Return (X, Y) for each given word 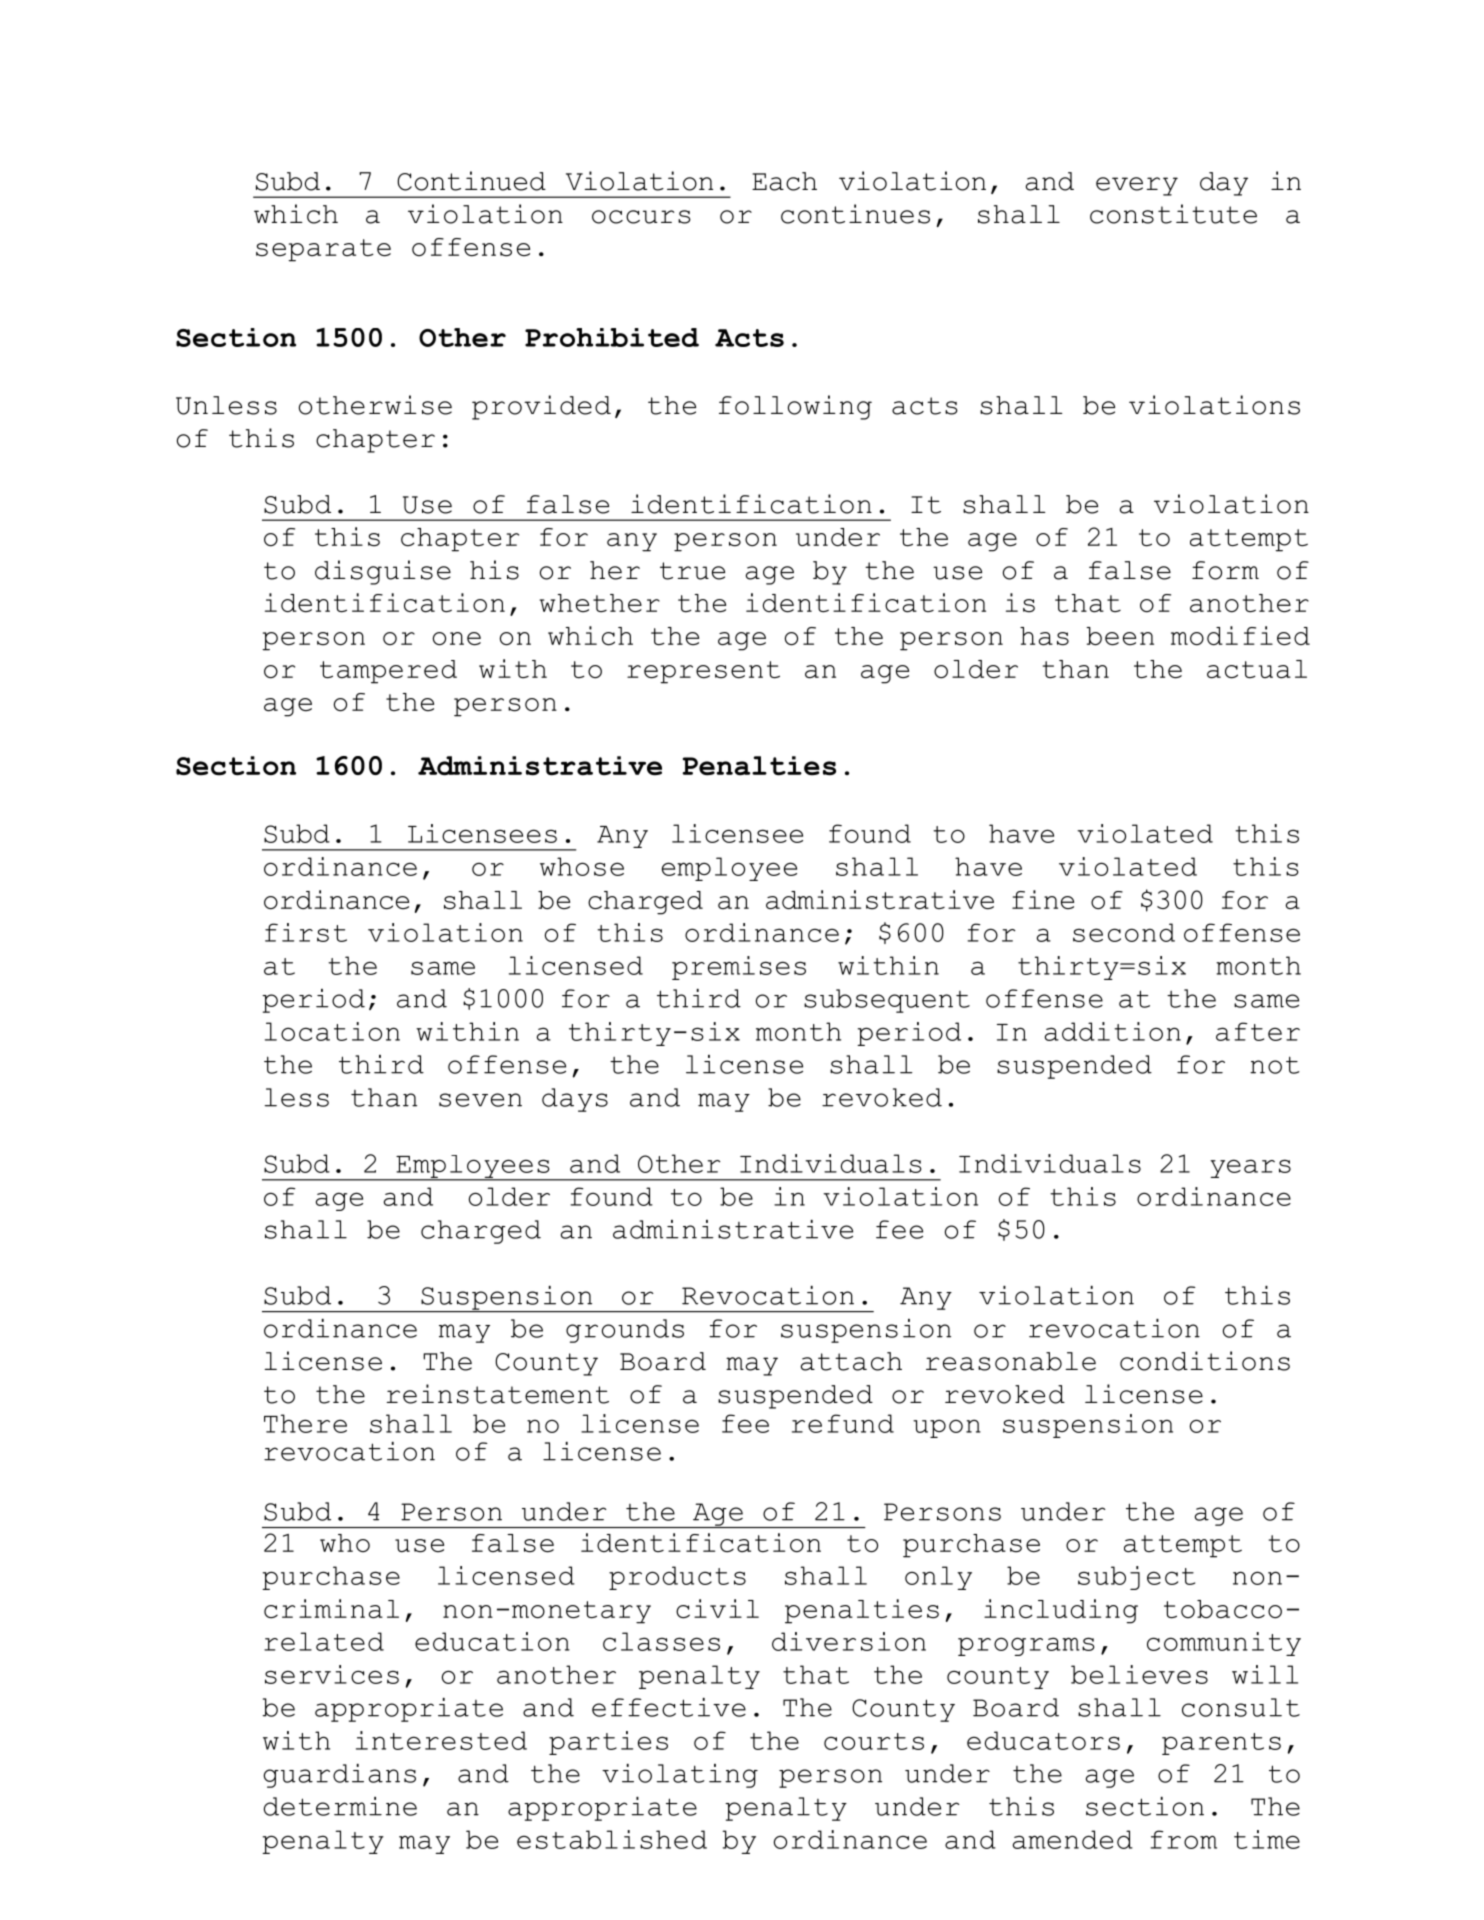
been (1120, 636)
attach (851, 1361)
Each (784, 181)
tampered (388, 672)
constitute (1173, 214)
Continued (471, 181)
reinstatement (497, 1394)
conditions (1205, 1361)
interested (441, 1740)
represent (703, 672)
